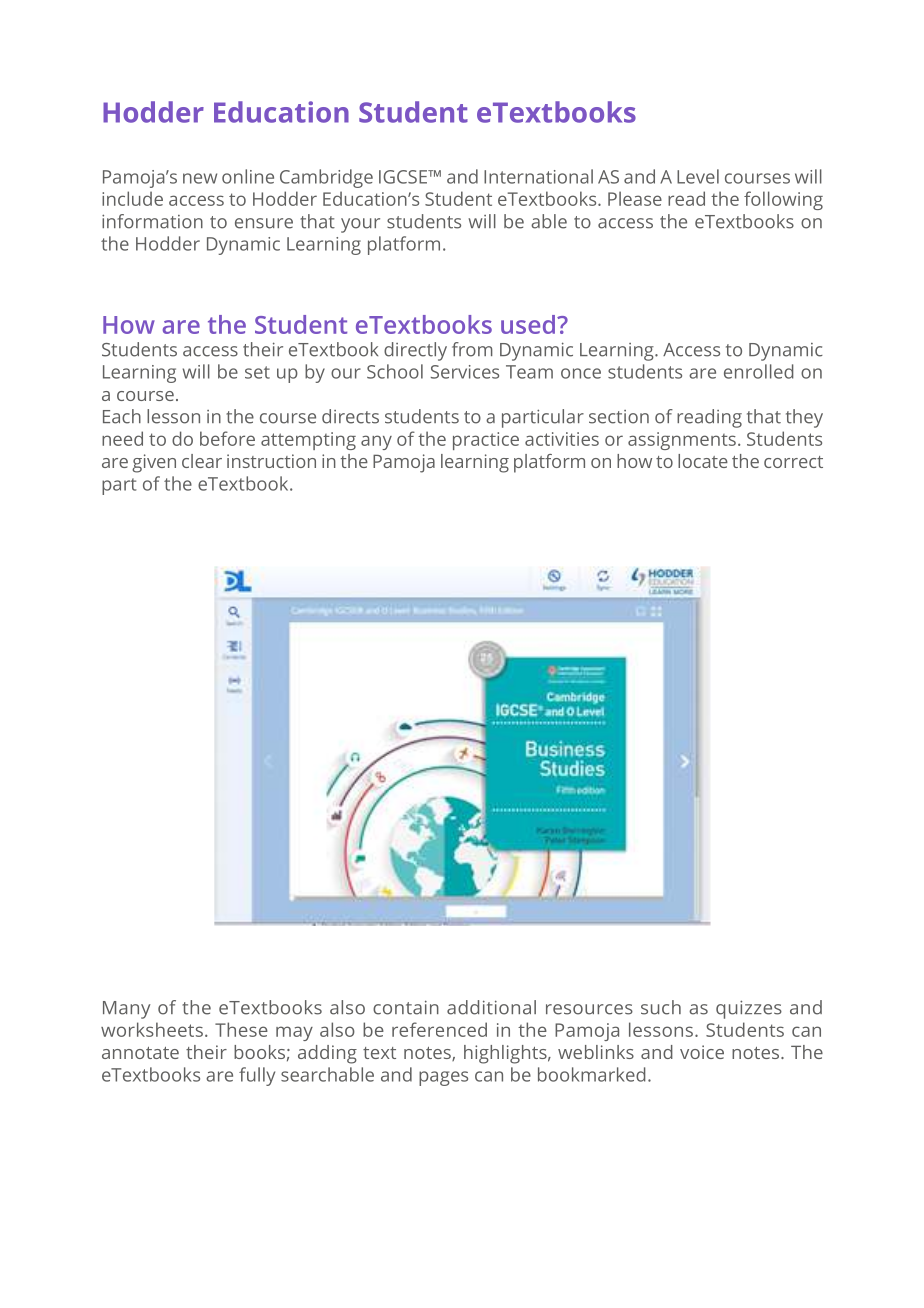 The height and width of the page is (1308, 924). Describe the element at coordinates (404, 177) in the page. I see `IGCSE` at that location.
